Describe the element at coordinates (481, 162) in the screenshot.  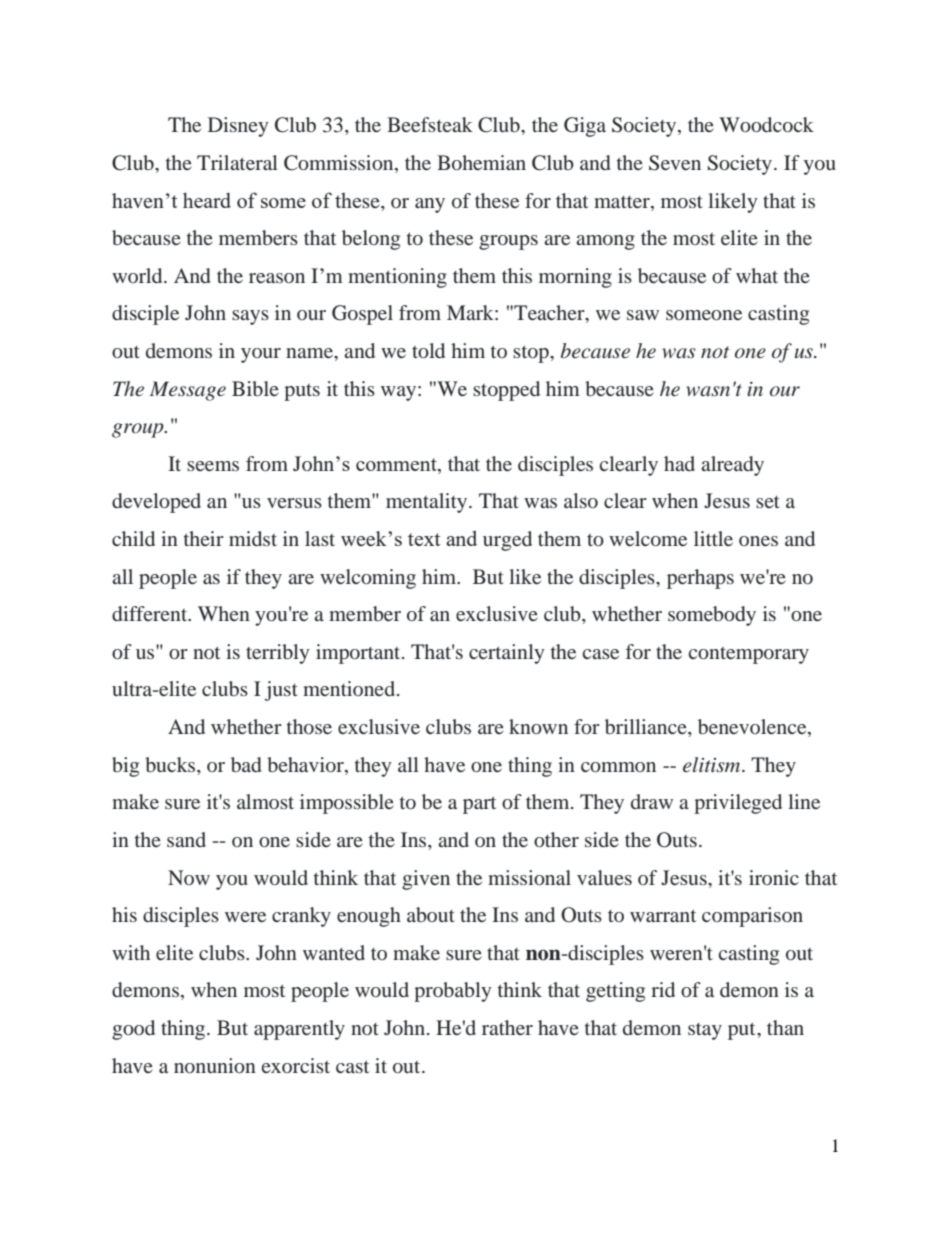
I see `Bohemian` at that location.
